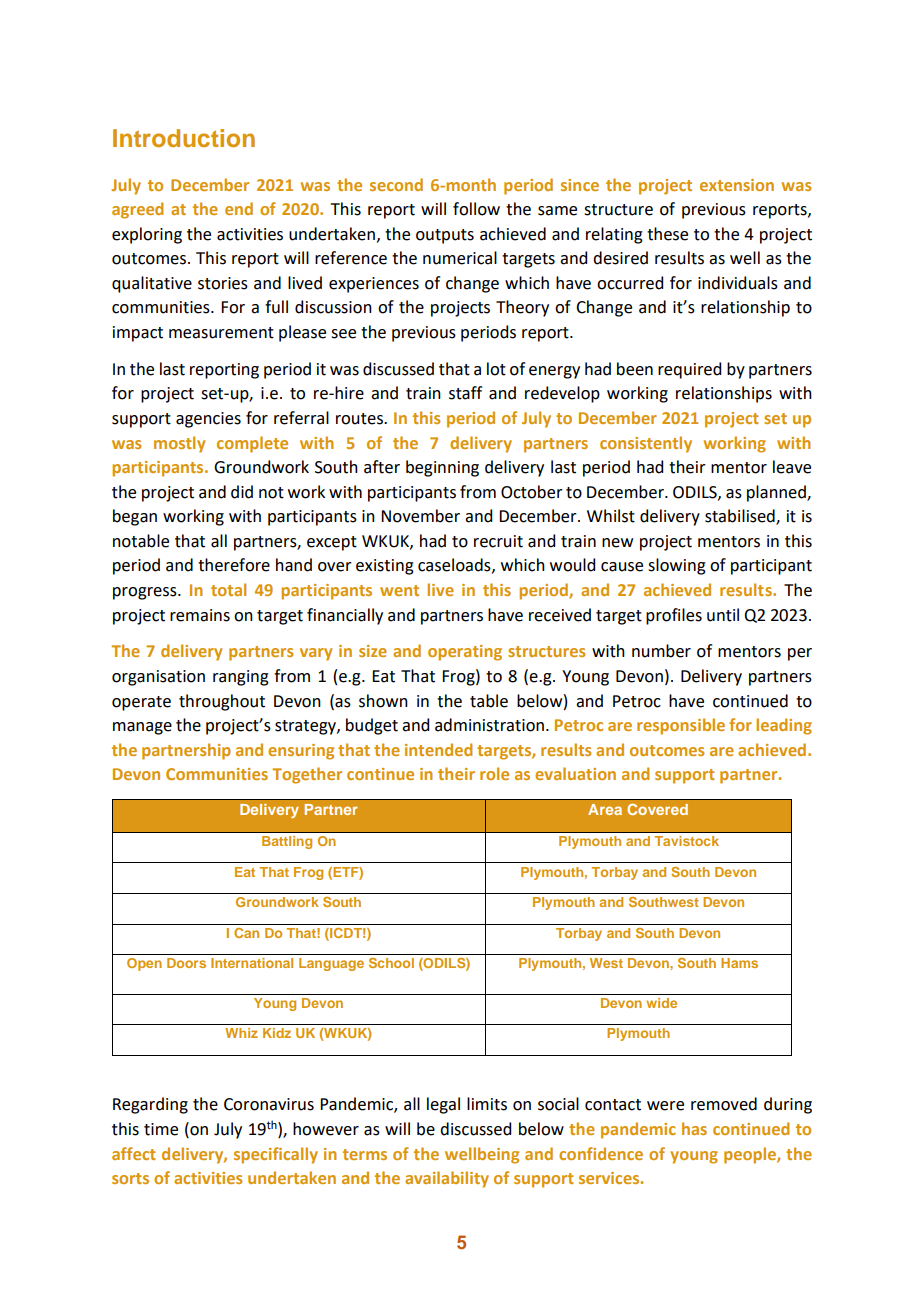 The height and width of the screenshot is (1308, 924). What do you see at coordinates (737, 185) in the screenshot?
I see `extension` at bounding box center [737, 185].
